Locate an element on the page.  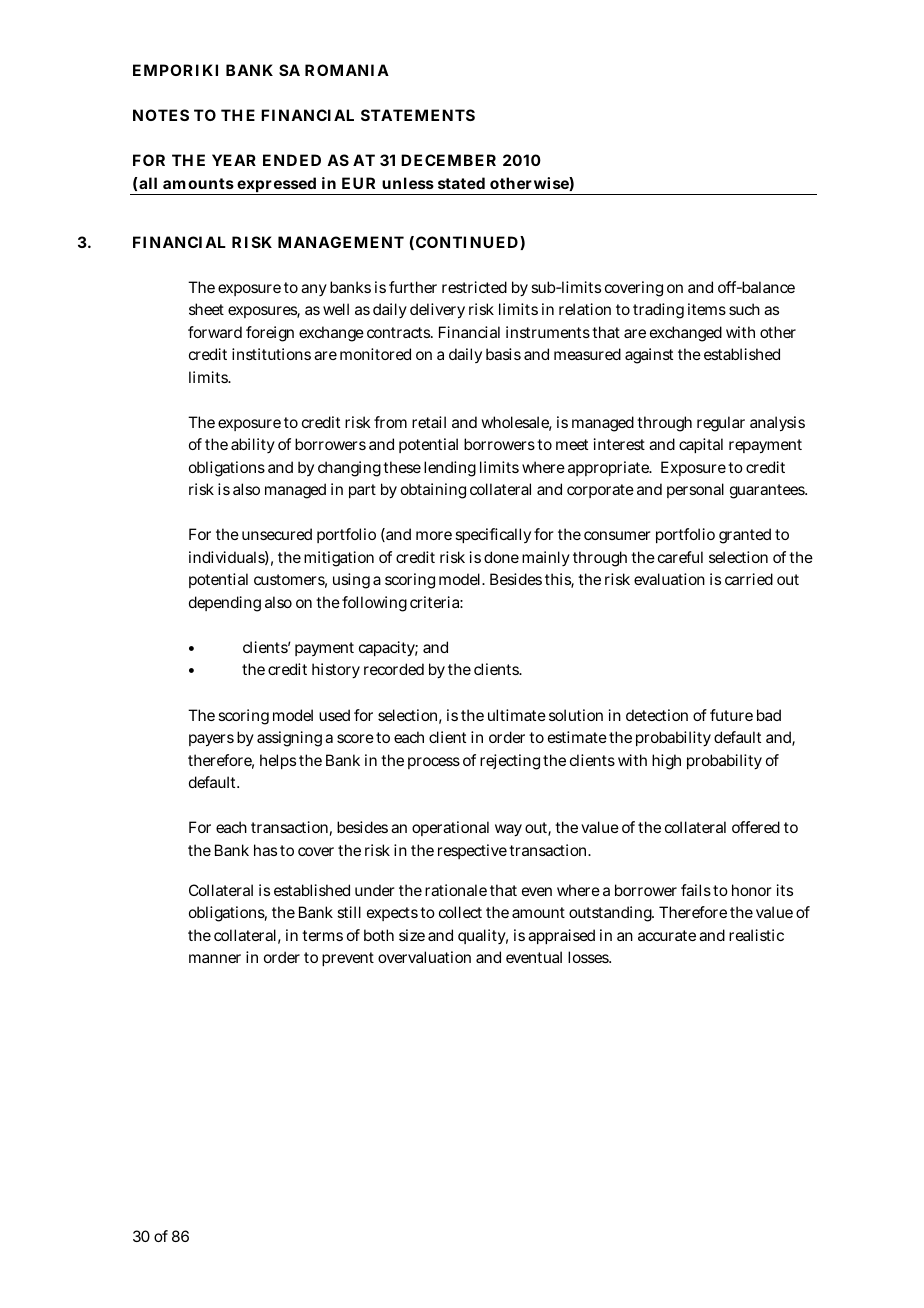
quality is located at coordinates (483, 936).
